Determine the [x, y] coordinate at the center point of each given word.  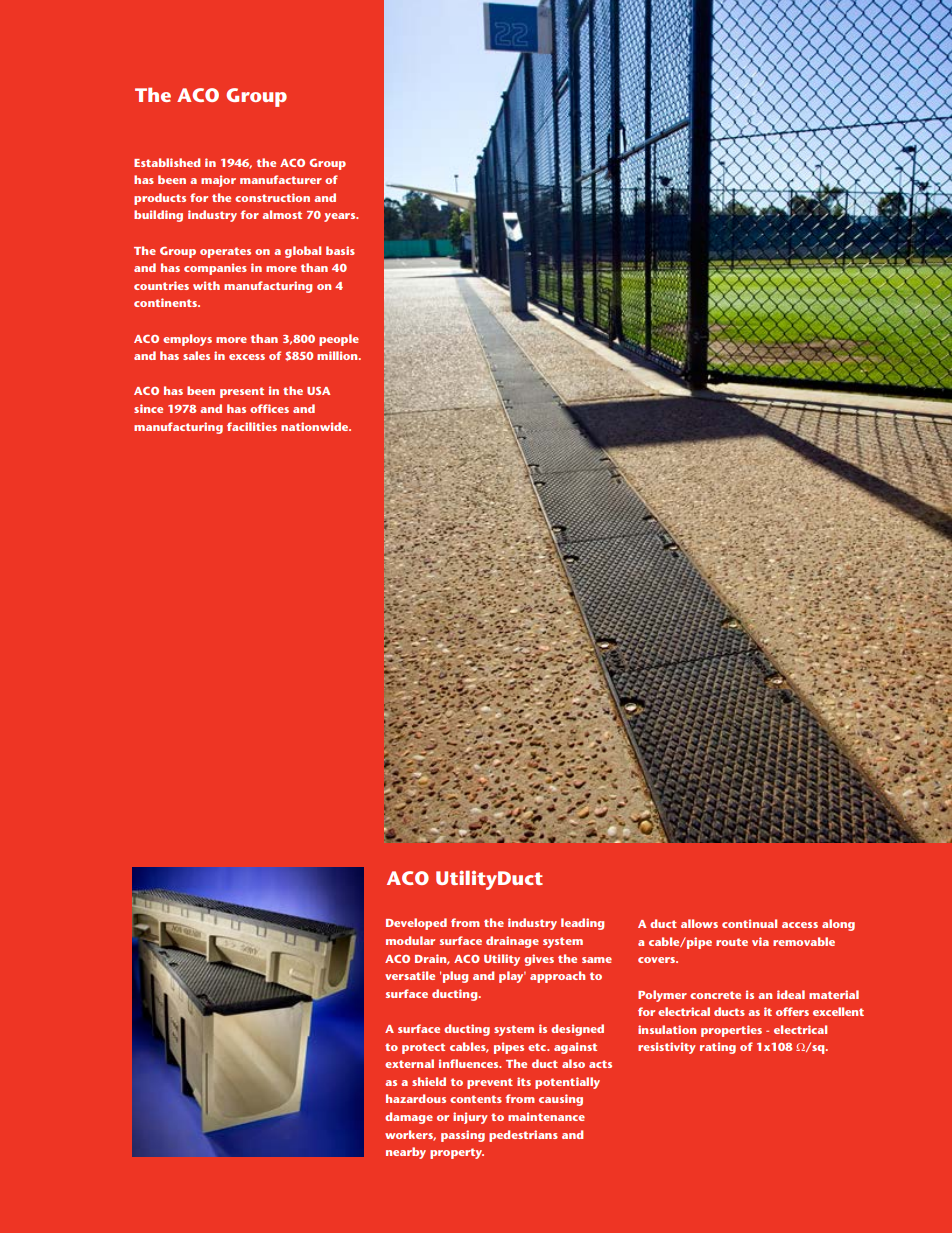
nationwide [316, 426]
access [800, 925]
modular [410, 940]
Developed [416, 924]
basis [340, 250]
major [218, 181]
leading [582, 924]
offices [269, 408]
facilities [252, 426]
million [338, 355]
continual [749, 923]
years [341, 217]
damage [409, 1118]
